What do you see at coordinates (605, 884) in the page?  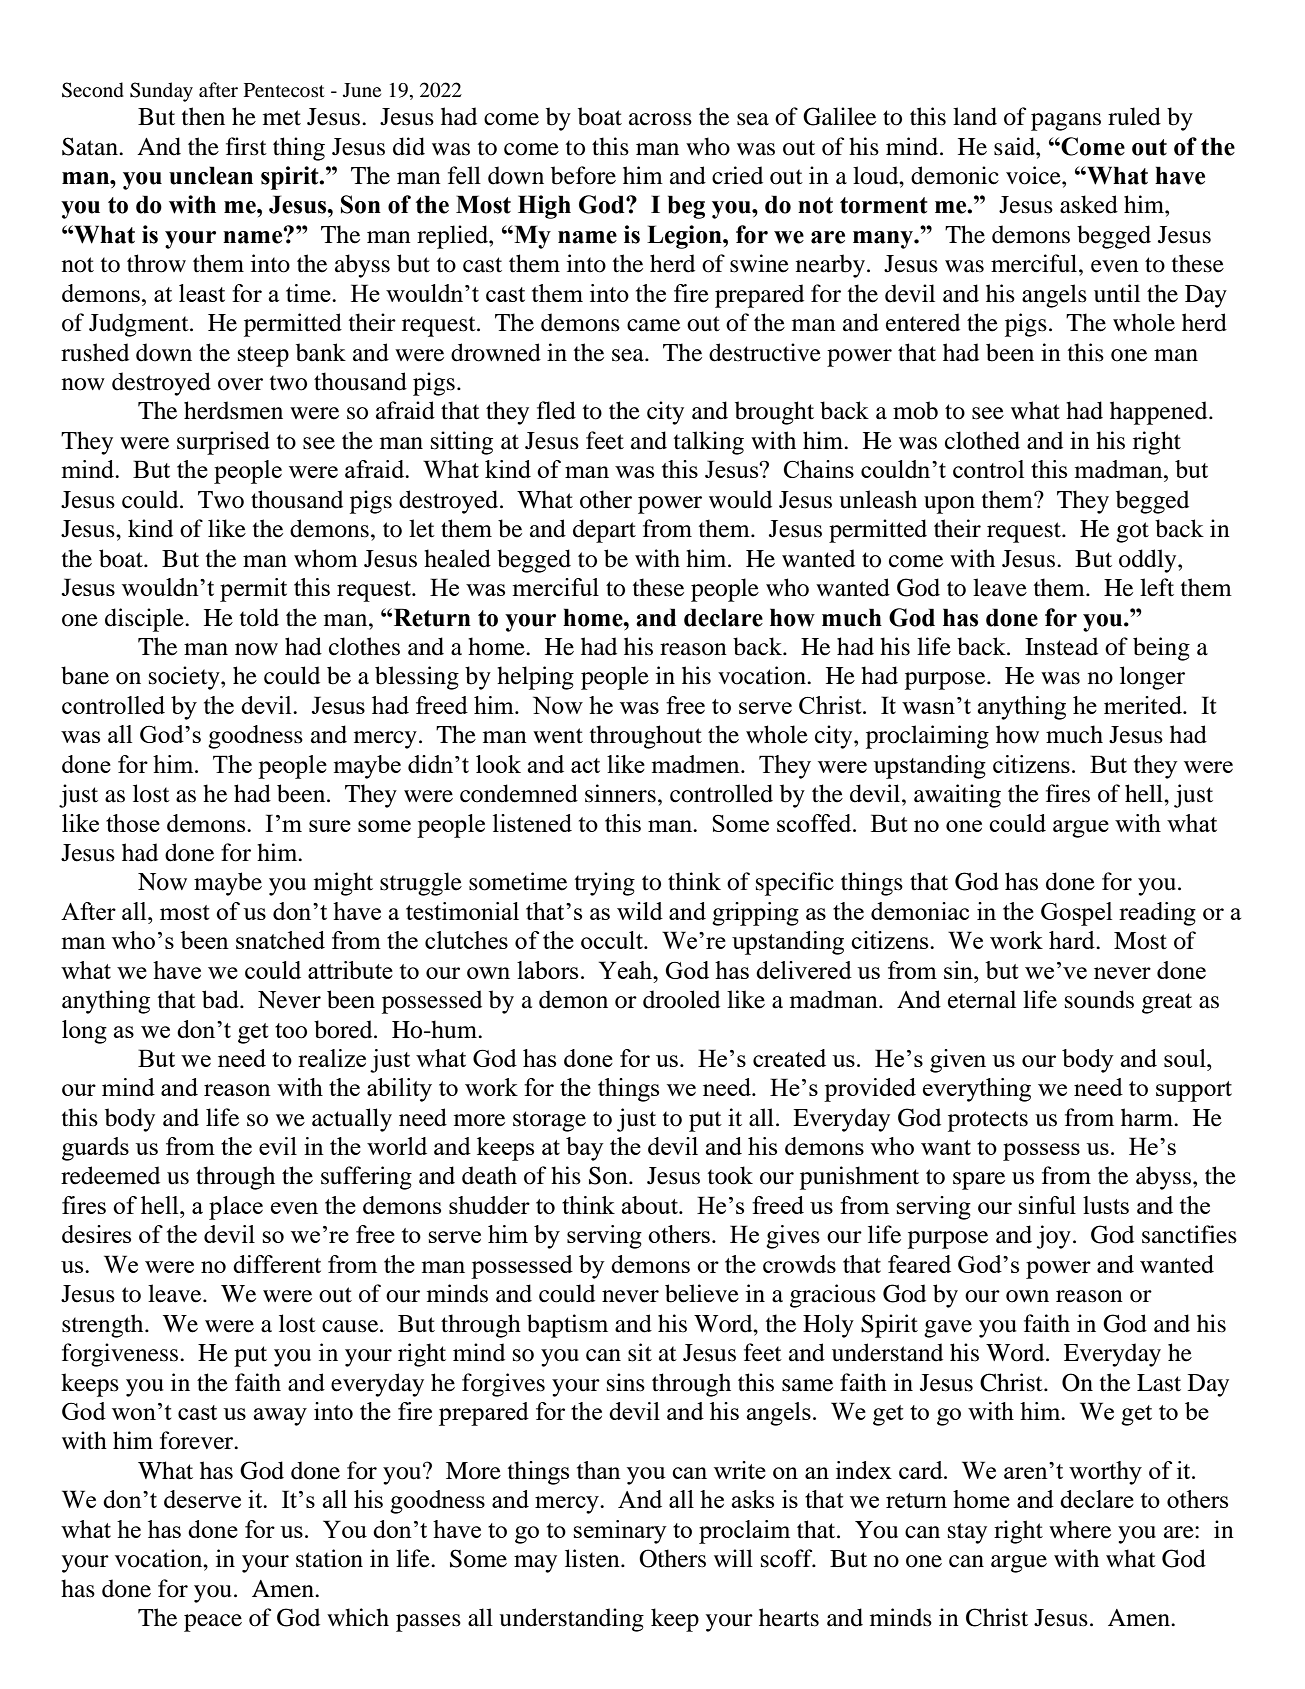 I see `trying` at bounding box center [605, 884].
